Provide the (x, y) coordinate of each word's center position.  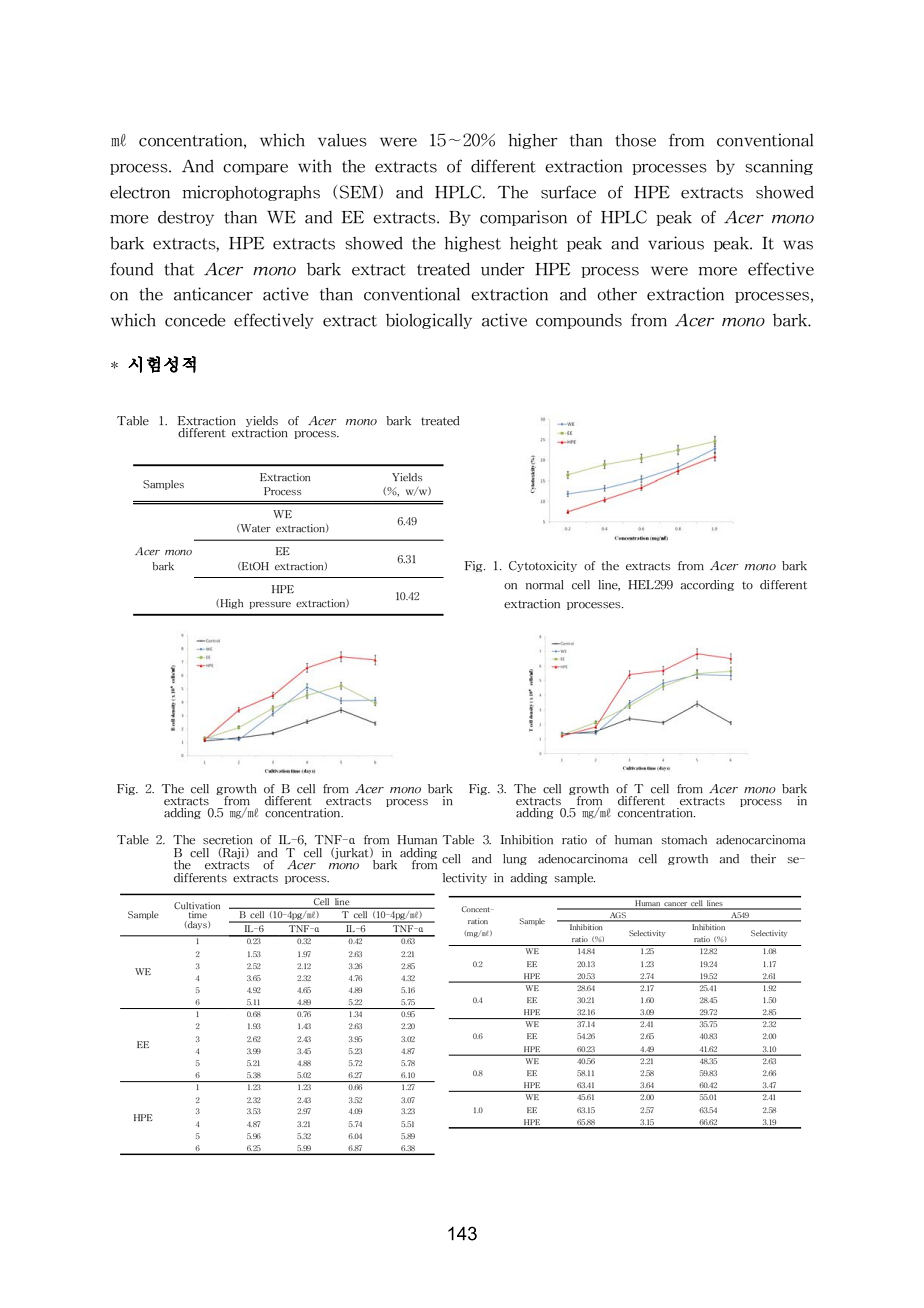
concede (195, 320)
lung (515, 859)
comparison (523, 218)
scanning (779, 167)
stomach (684, 840)
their (763, 859)
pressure (270, 605)
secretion (228, 840)
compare (255, 169)
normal (545, 585)
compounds (579, 321)
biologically (429, 321)
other (617, 294)
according (707, 585)
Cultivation (197, 907)
